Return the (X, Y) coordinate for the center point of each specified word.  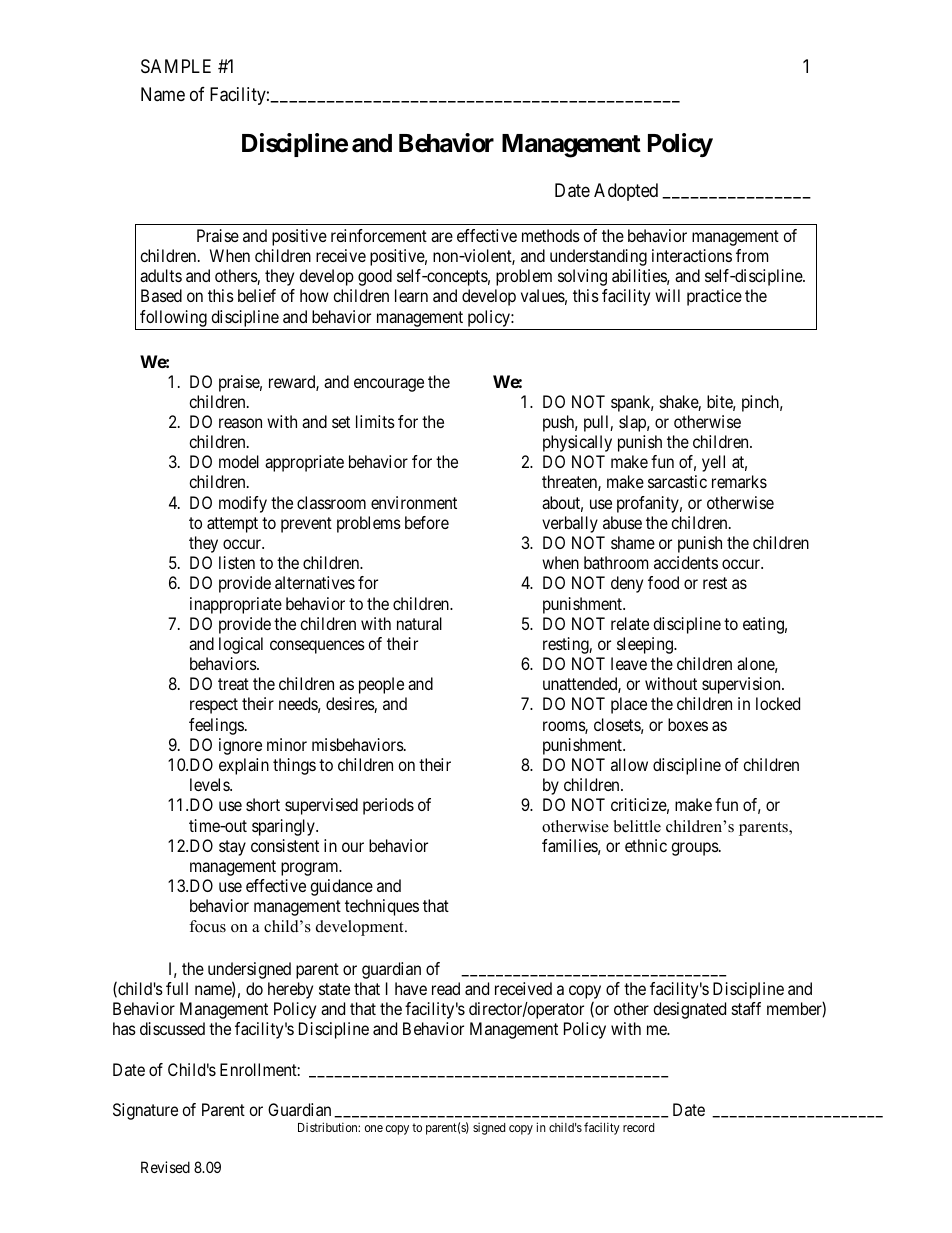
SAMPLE (176, 66)
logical (241, 645)
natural (419, 623)
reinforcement (379, 235)
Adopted (626, 192)
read (446, 988)
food (663, 582)
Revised (165, 1167)
